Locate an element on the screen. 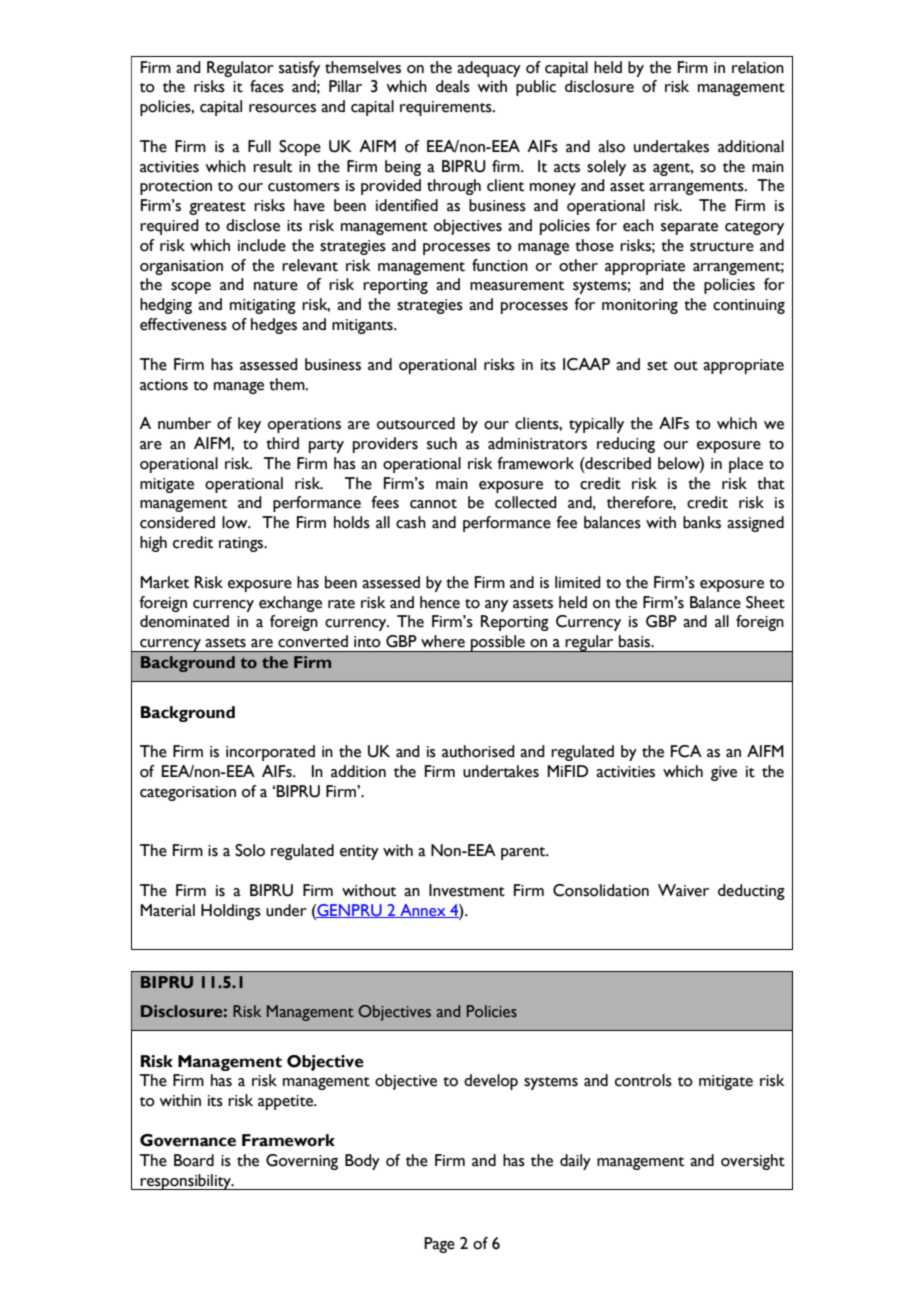  denominated is located at coordinates (184, 621).
